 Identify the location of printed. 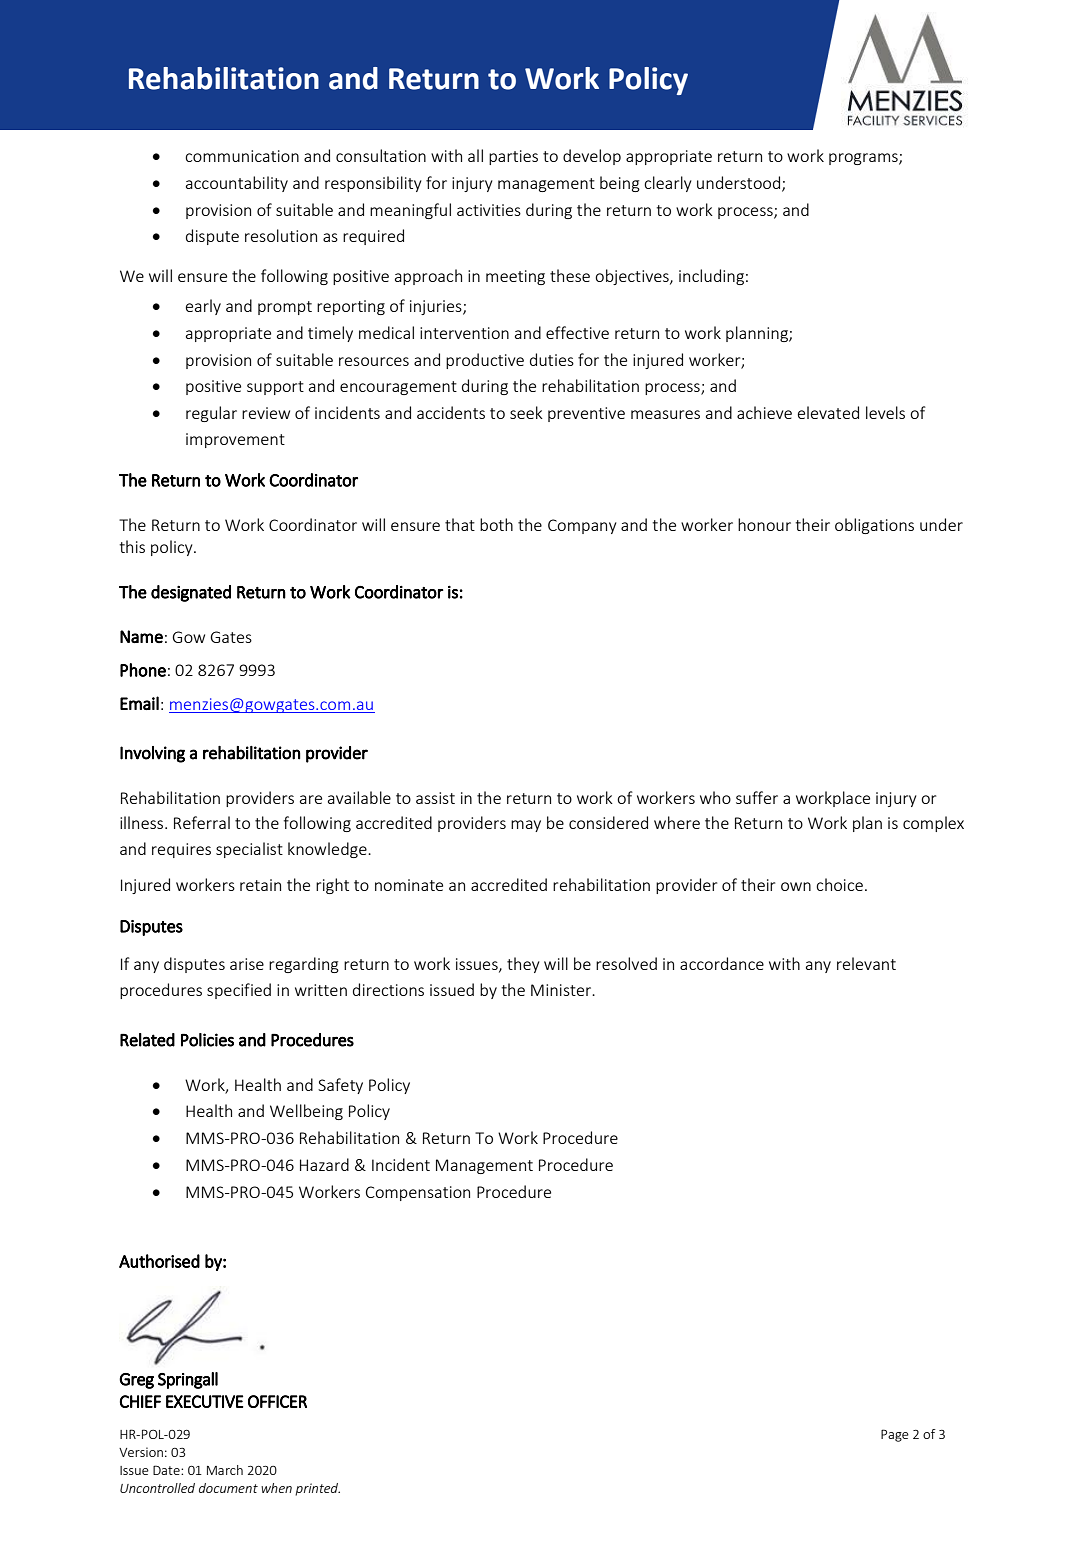
(317, 1489).
